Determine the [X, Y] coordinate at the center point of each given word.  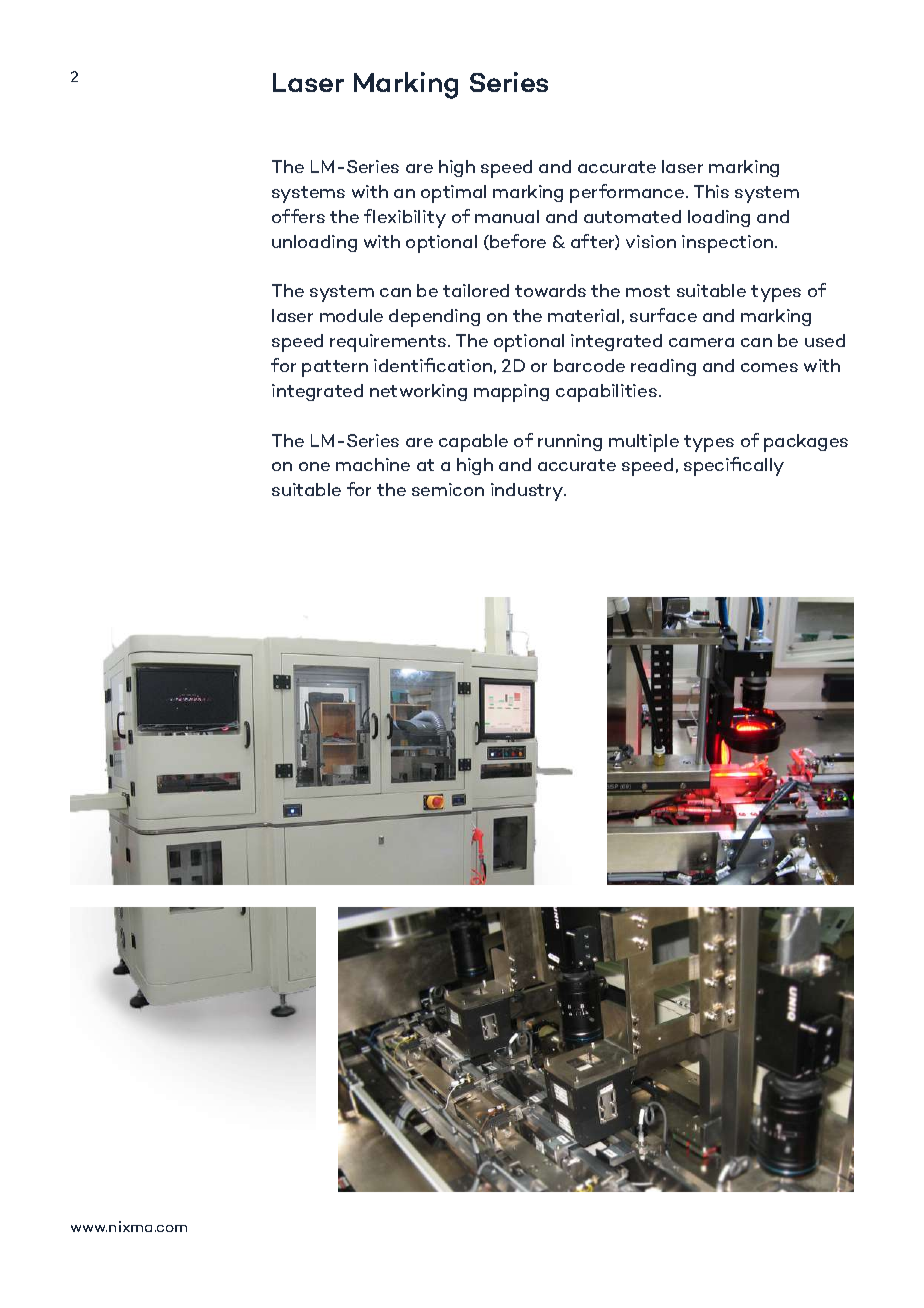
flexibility [405, 218]
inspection [729, 244]
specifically [734, 466]
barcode [589, 365]
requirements [389, 343]
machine [373, 464]
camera [701, 342]
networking [418, 392]
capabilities [606, 393]
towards [550, 290]
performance [628, 193]
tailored [476, 290]
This [711, 191]
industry [528, 492]
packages [806, 443]
